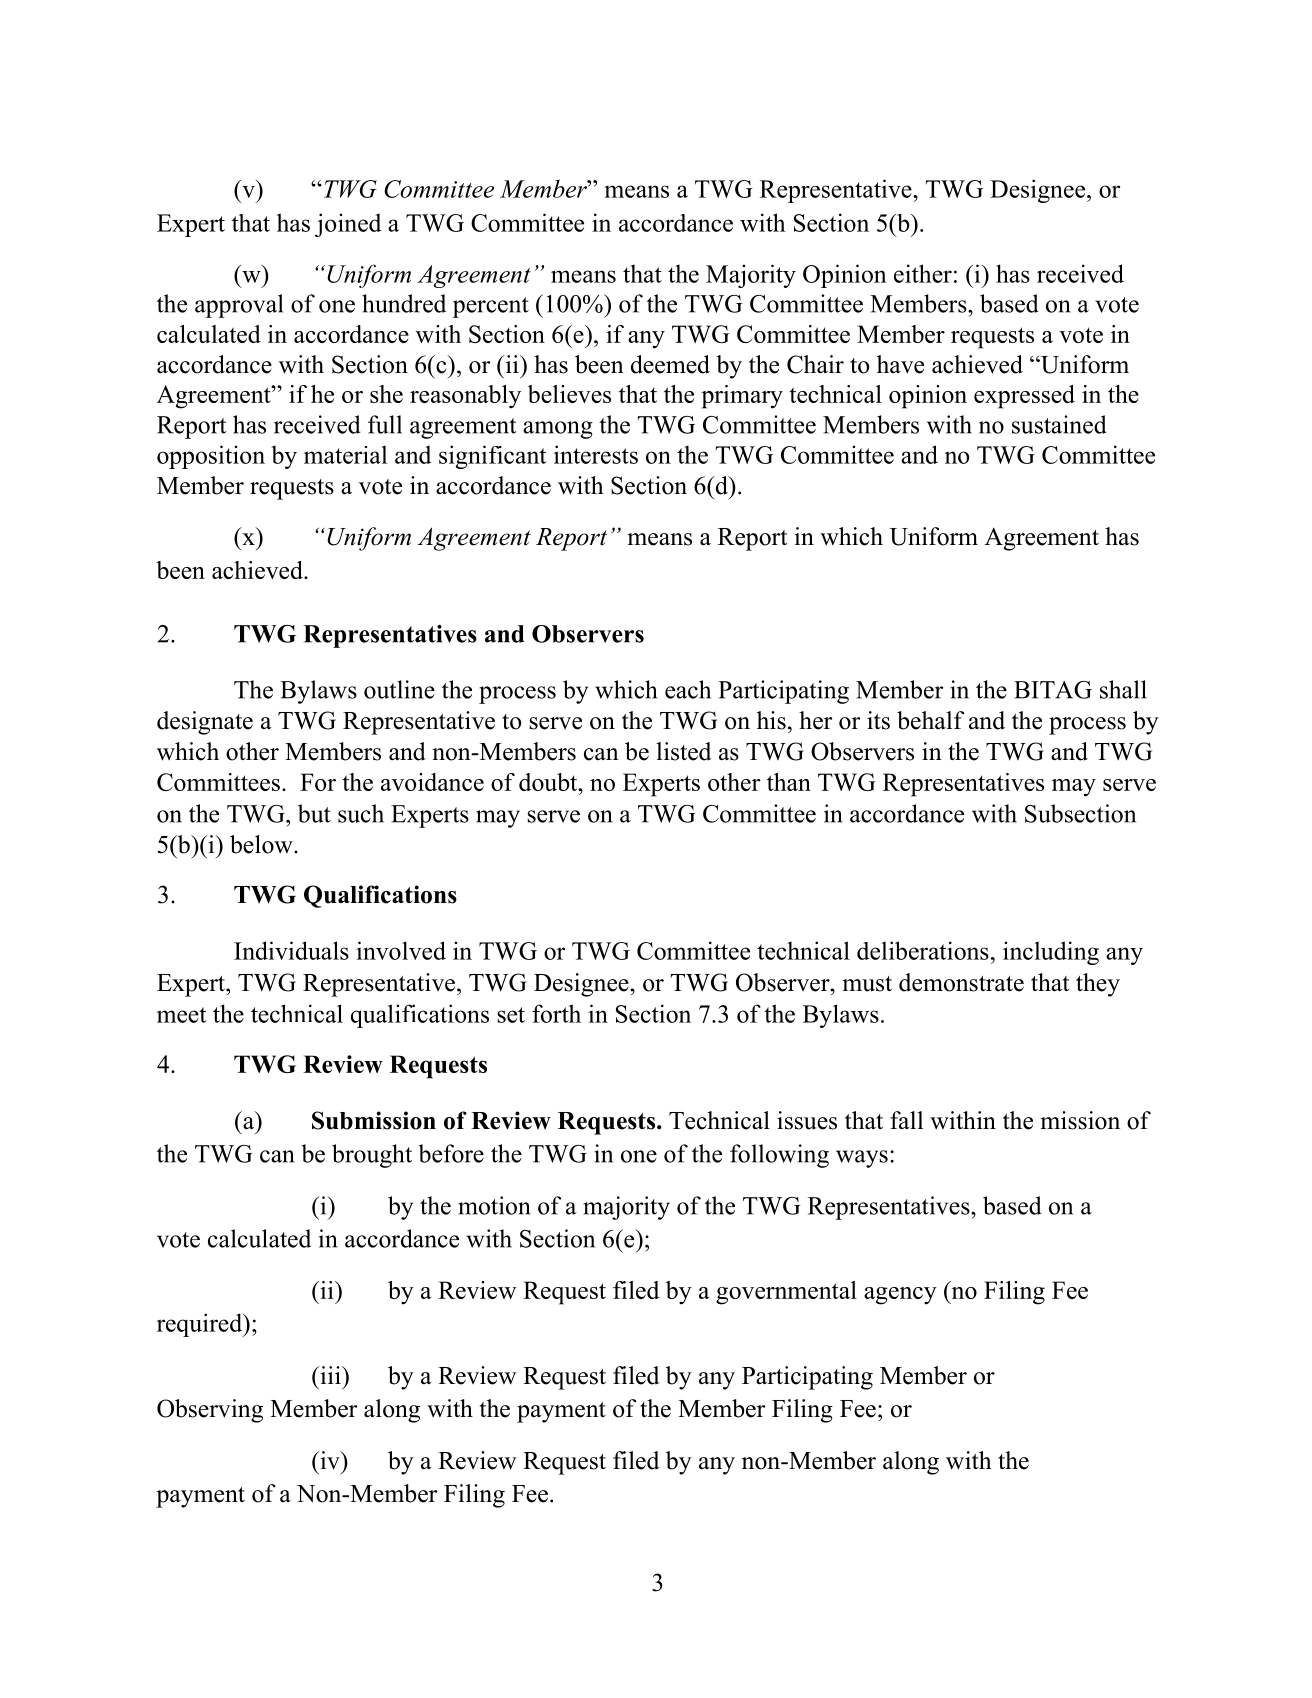 This image has height=1698, width=1312. Describe the element at coordinates (930, 720) in the image. I see `behalf` at that location.
